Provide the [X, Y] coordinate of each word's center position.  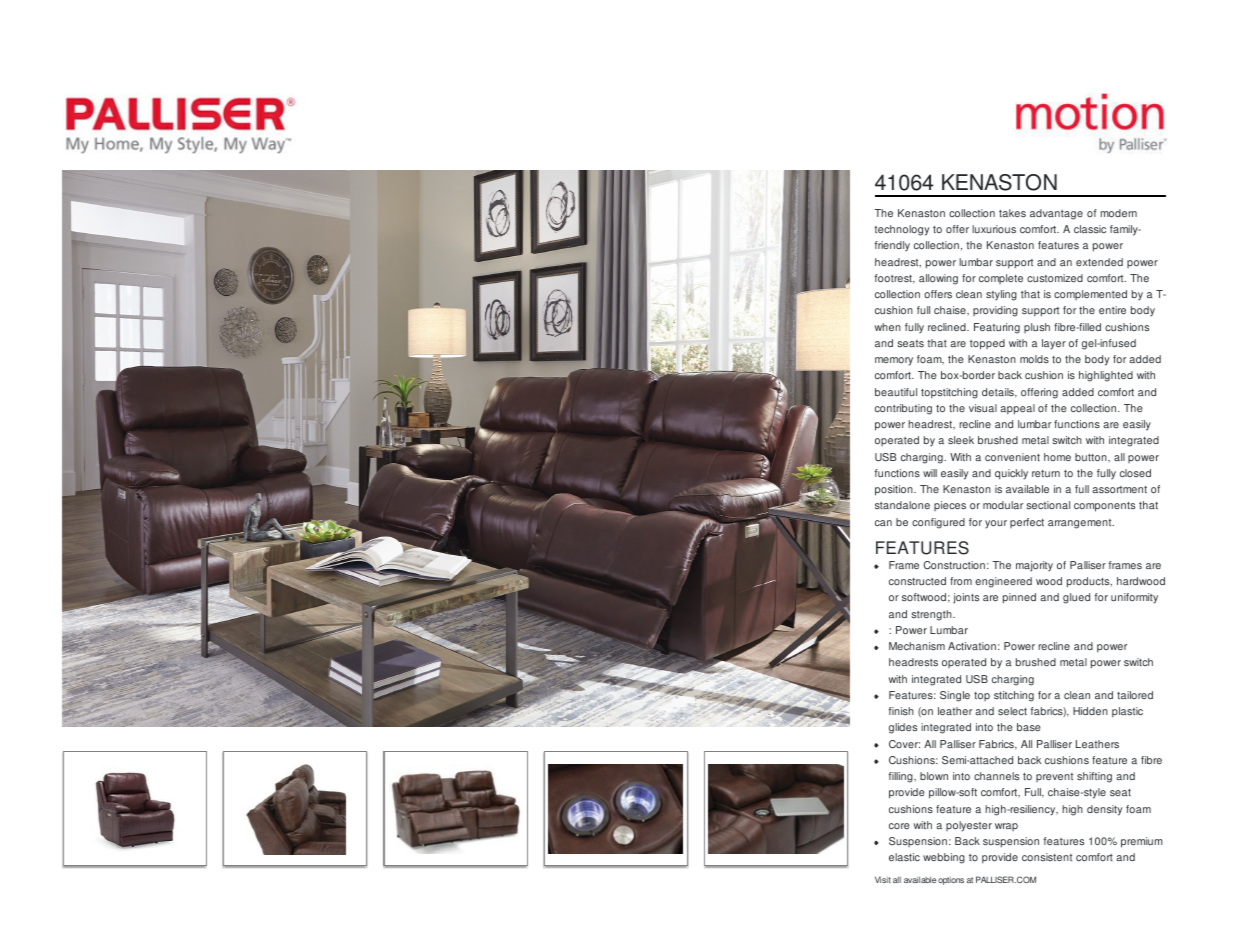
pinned [1019, 598]
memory [894, 361]
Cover [904, 744]
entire [1112, 310]
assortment [1119, 489]
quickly [1011, 474]
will [930, 473]
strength [933, 615]
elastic [904, 857]
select [1012, 711]
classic [1090, 229]
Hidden [1090, 711]
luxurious [994, 229]
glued [1076, 598]
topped [987, 344]
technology [901, 230]
